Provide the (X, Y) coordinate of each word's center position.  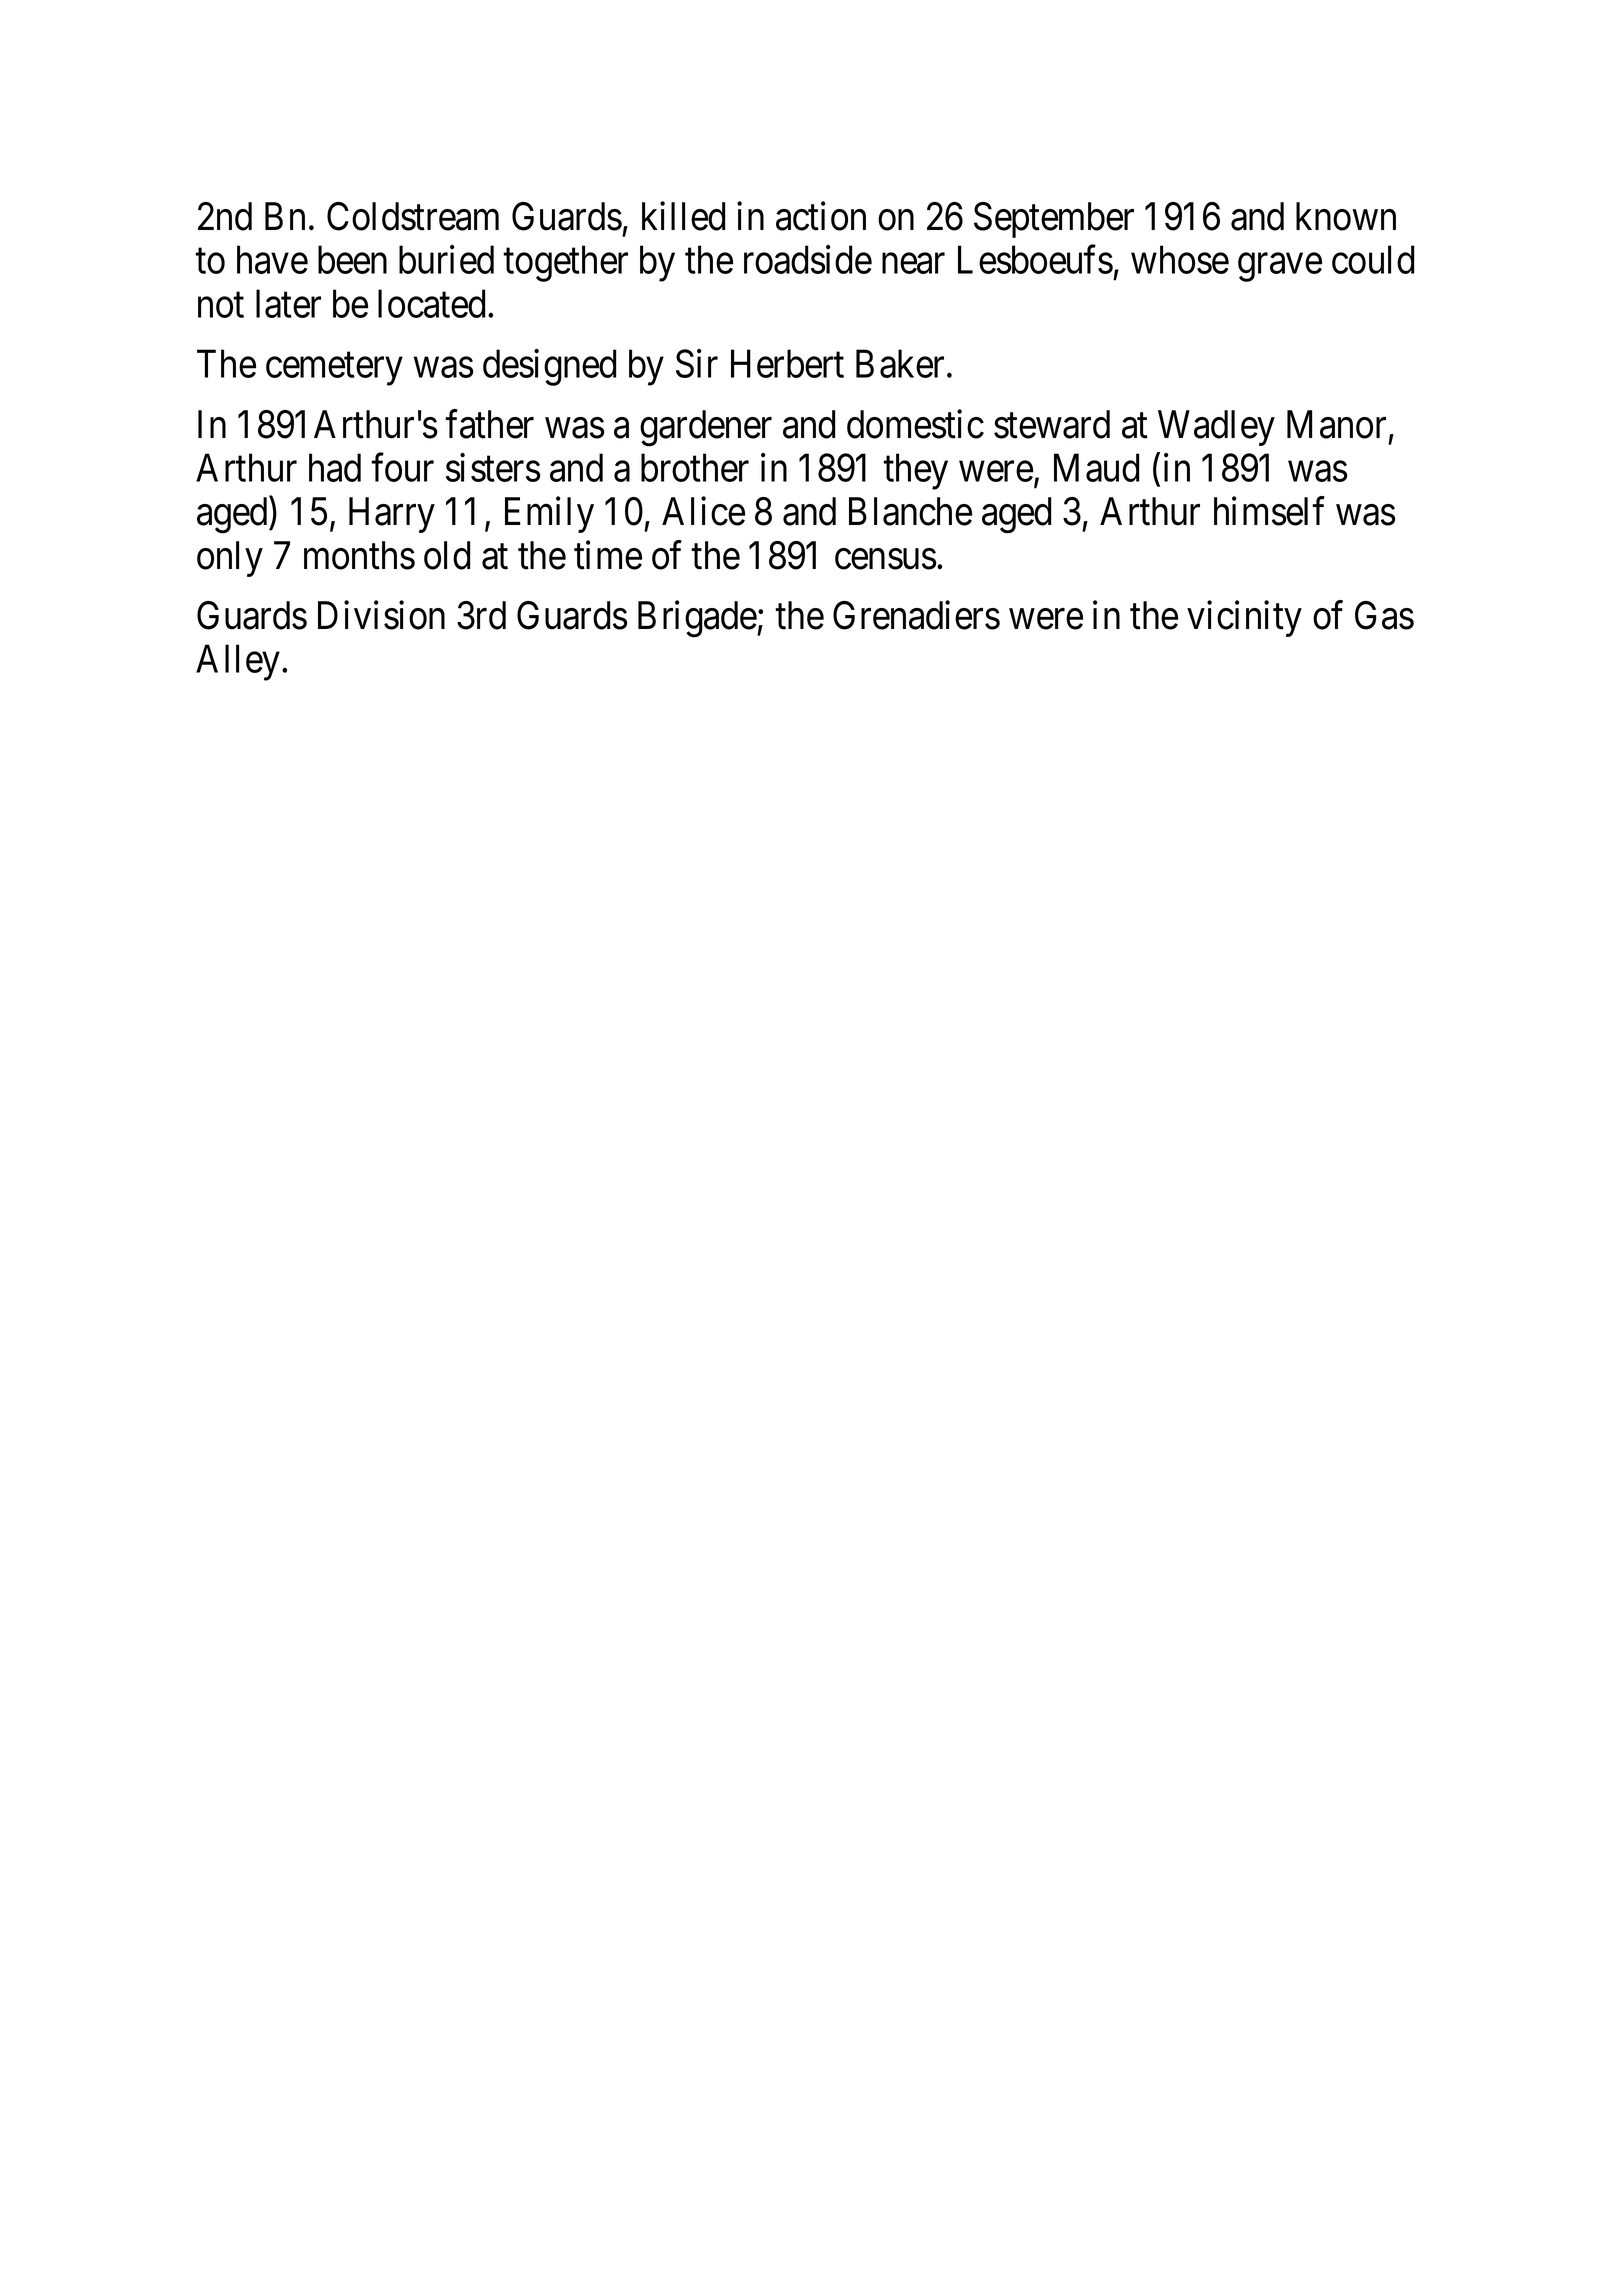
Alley (238, 662)
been (352, 259)
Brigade (697, 619)
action (821, 216)
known (1346, 216)
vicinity (1244, 619)
